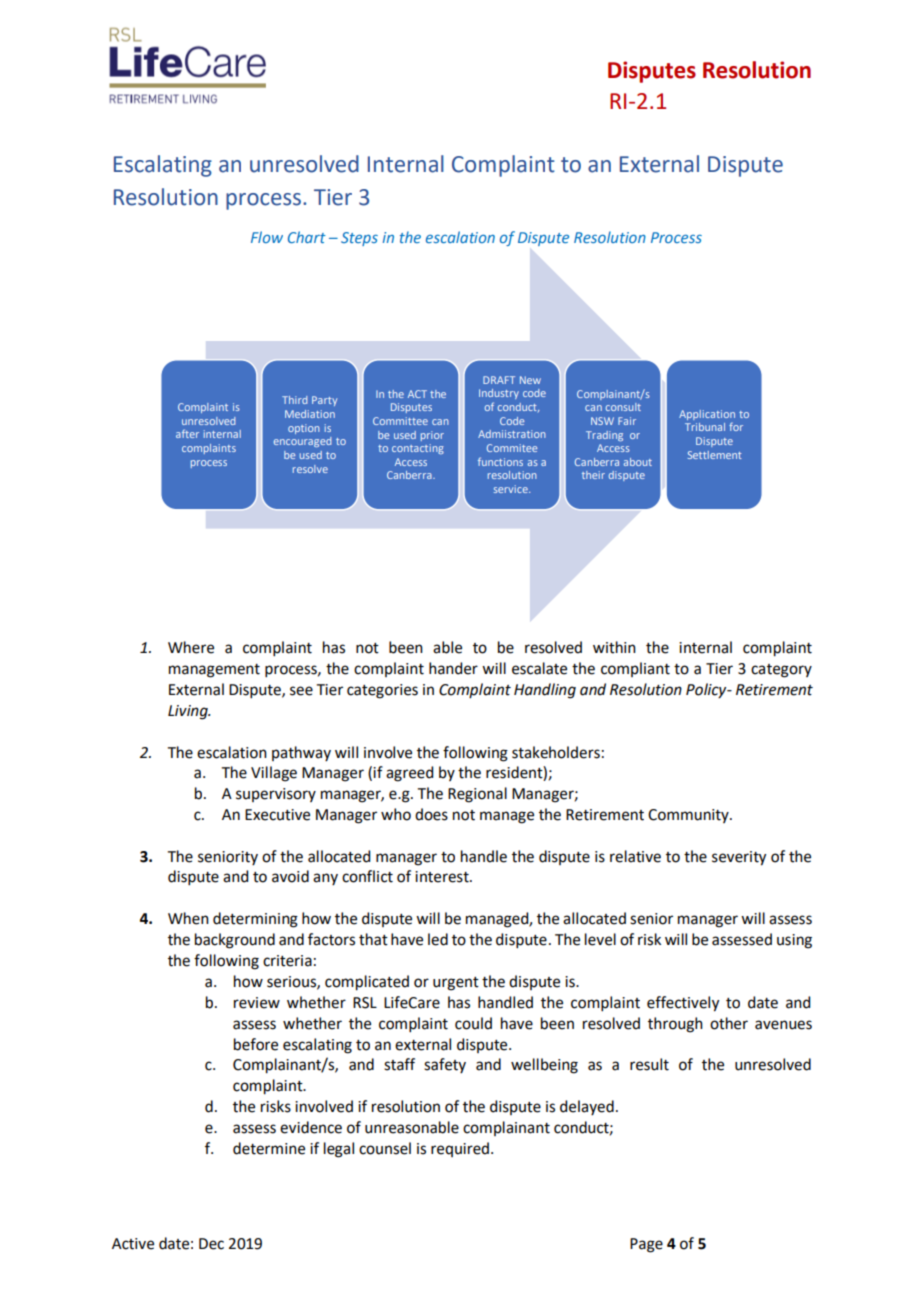 The image size is (924, 1308). I want to click on Page, so click(646, 1245).
